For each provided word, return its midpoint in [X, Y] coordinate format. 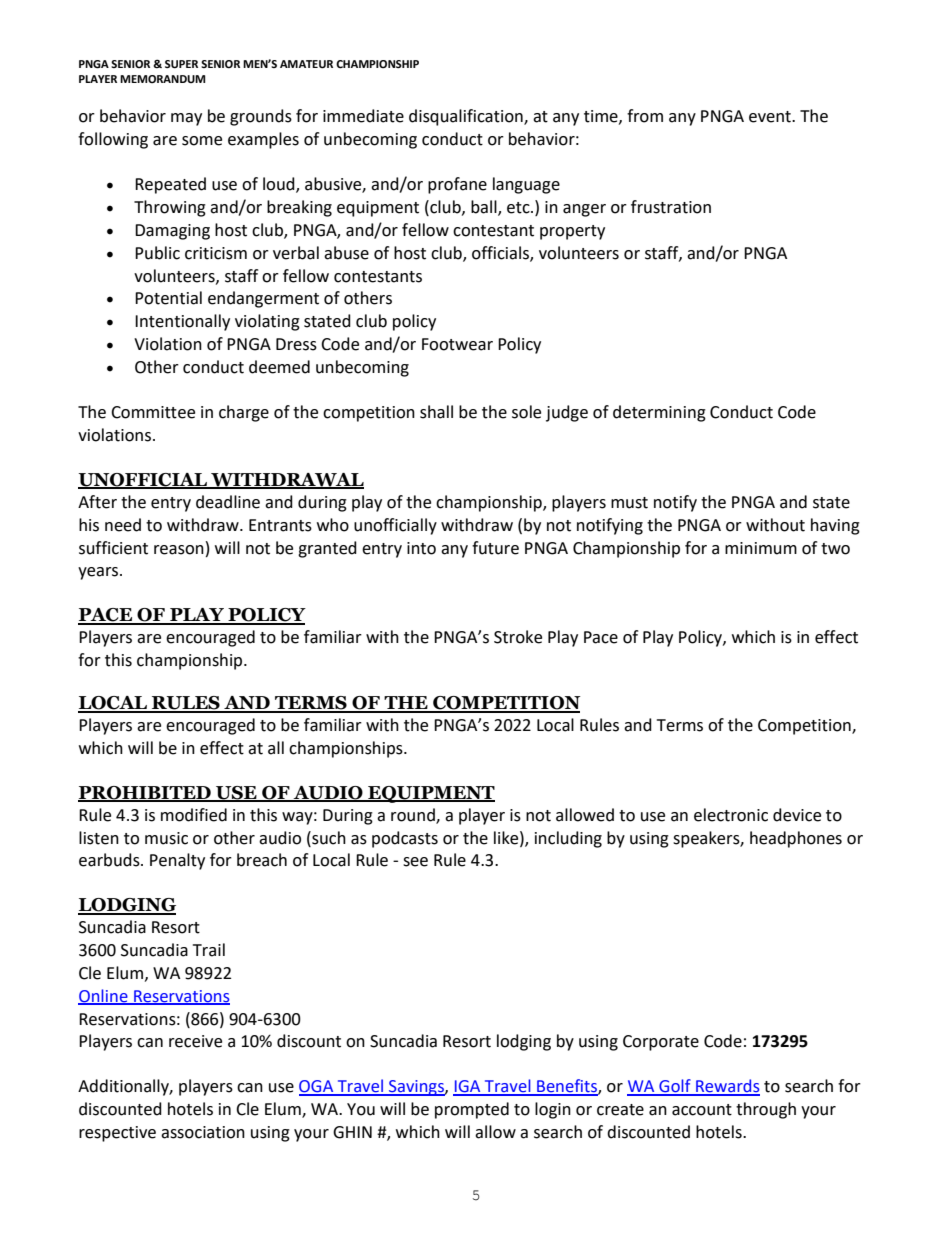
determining [659, 413]
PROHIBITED [145, 794]
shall [436, 412]
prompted [472, 1110]
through [766, 1110]
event [771, 117]
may [186, 119]
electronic [731, 815]
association [203, 1132]
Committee [153, 412]
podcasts [405, 839]
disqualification [467, 117]
